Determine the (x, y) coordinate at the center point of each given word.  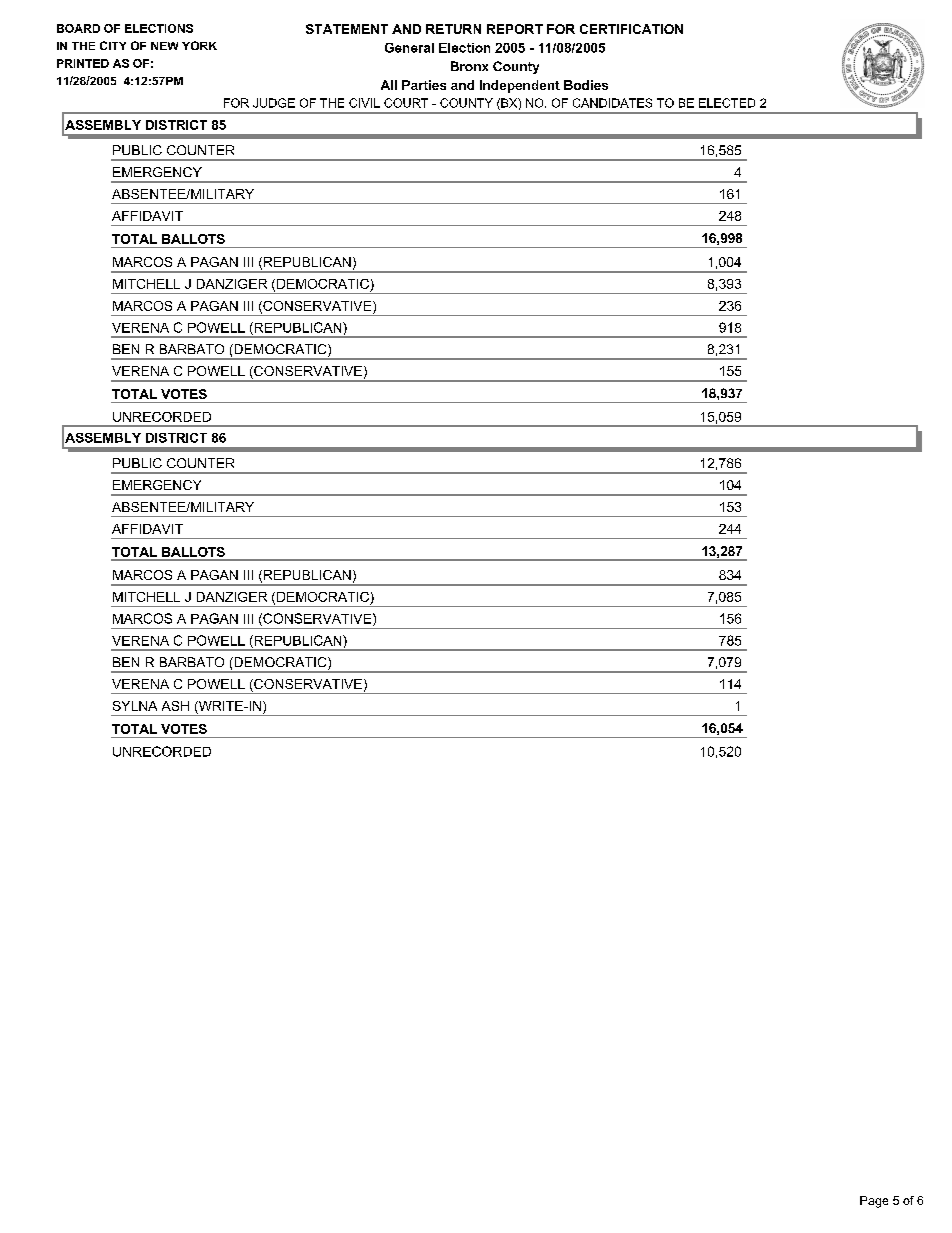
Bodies (586, 85)
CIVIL (364, 103)
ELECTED (727, 103)
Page (874, 1202)
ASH (175, 706)
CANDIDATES (612, 103)
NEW (164, 46)
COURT (406, 103)
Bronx (469, 66)
